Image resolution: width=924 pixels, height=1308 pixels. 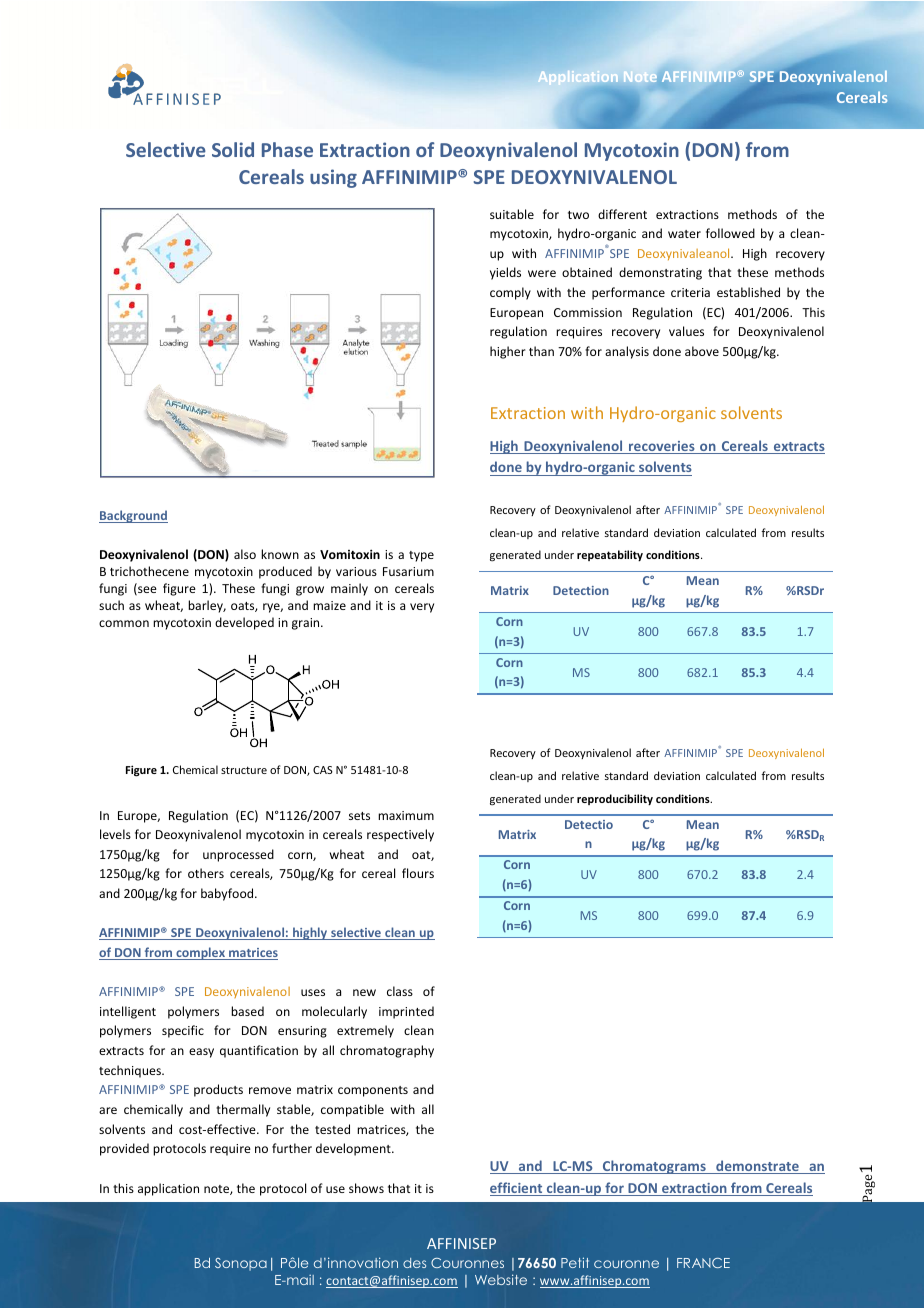 What do you see at coordinates (684, 234) in the page?
I see `water` at bounding box center [684, 234].
